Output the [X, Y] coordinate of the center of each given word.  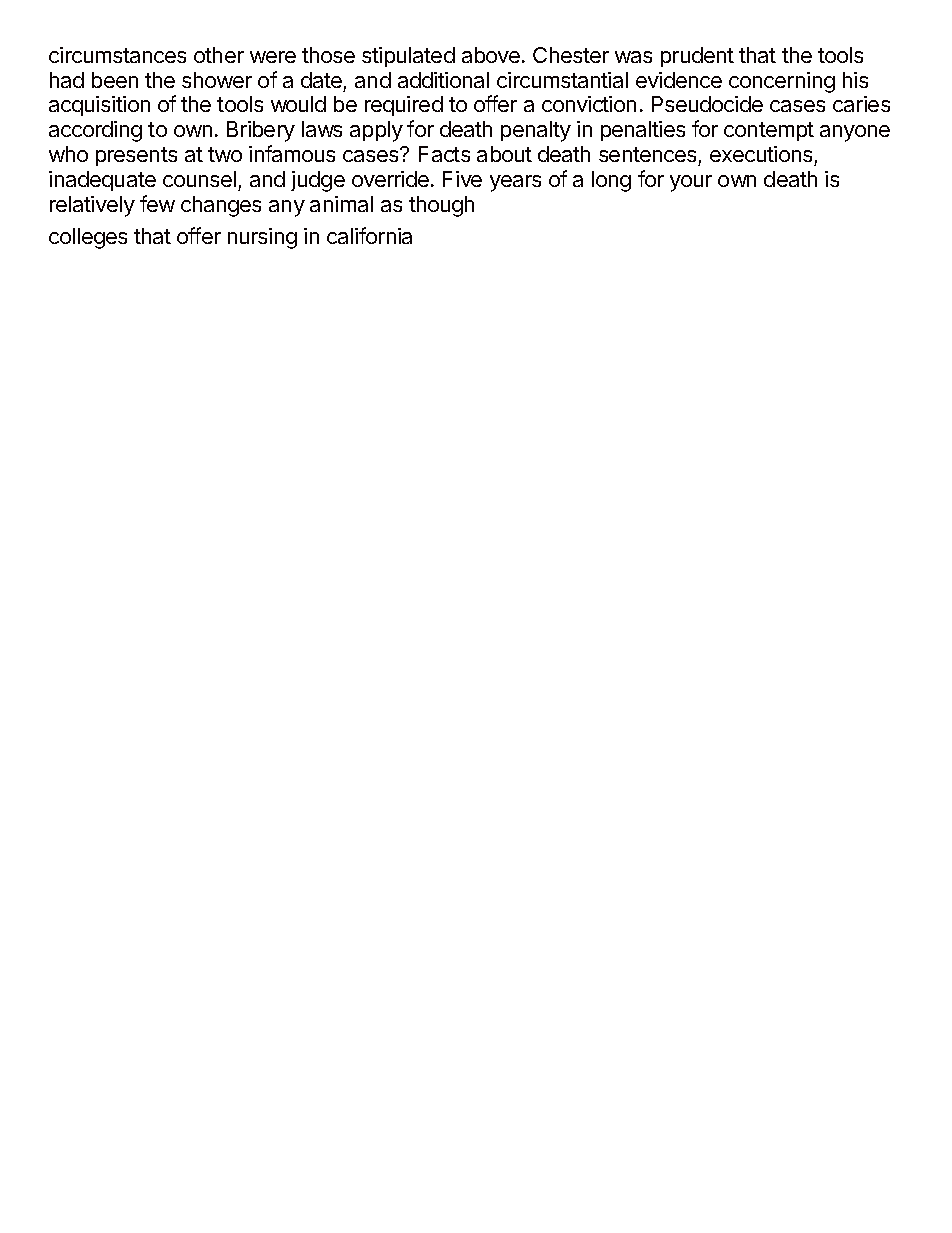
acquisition [99, 106]
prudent [697, 57]
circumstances [117, 55]
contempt [769, 131]
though [441, 206]
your [691, 183]
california [369, 235]
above [491, 55]
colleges [88, 238]
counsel [199, 179]
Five [462, 179]
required [404, 106]
